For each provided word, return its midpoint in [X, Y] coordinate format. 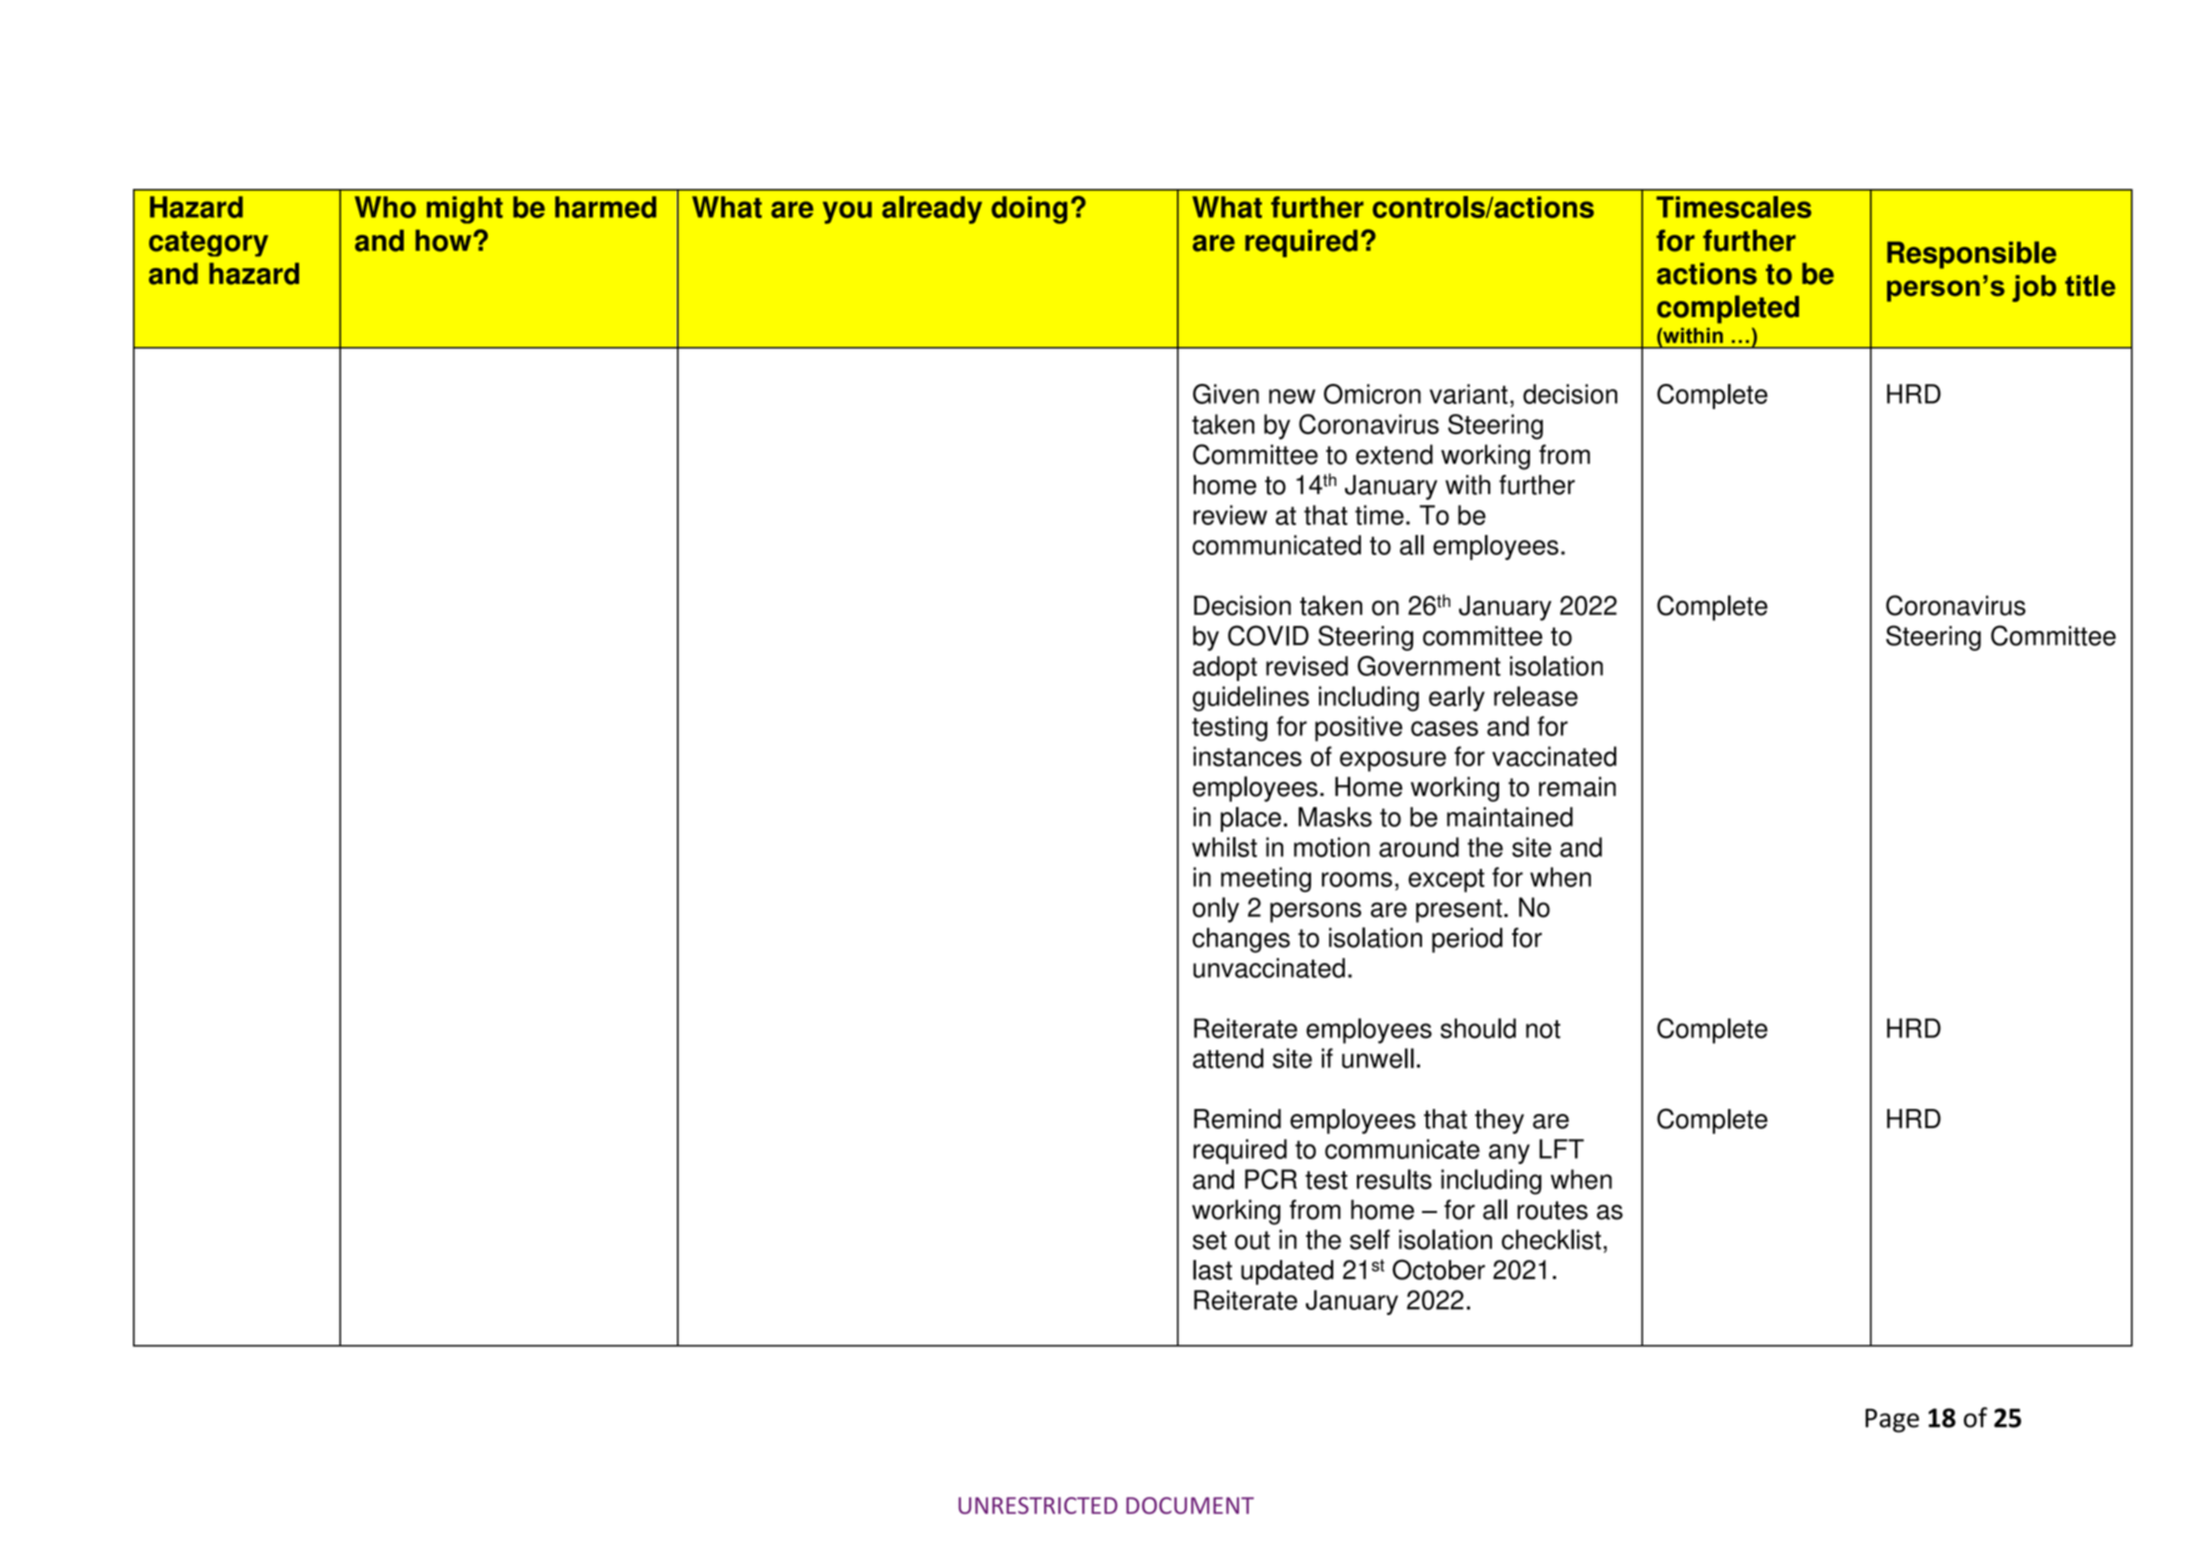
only [1216, 910]
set [1210, 1240]
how [444, 240]
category [208, 244]
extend [1394, 454]
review [1230, 515]
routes [1552, 1210]
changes [1241, 940]
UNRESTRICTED [1038, 1505]
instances [1247, 756]
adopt [1225, 668]
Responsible [1971, 255]
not [1543, 1029]
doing [1029, 210]
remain [1577, 787]
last [1212, 1270]
